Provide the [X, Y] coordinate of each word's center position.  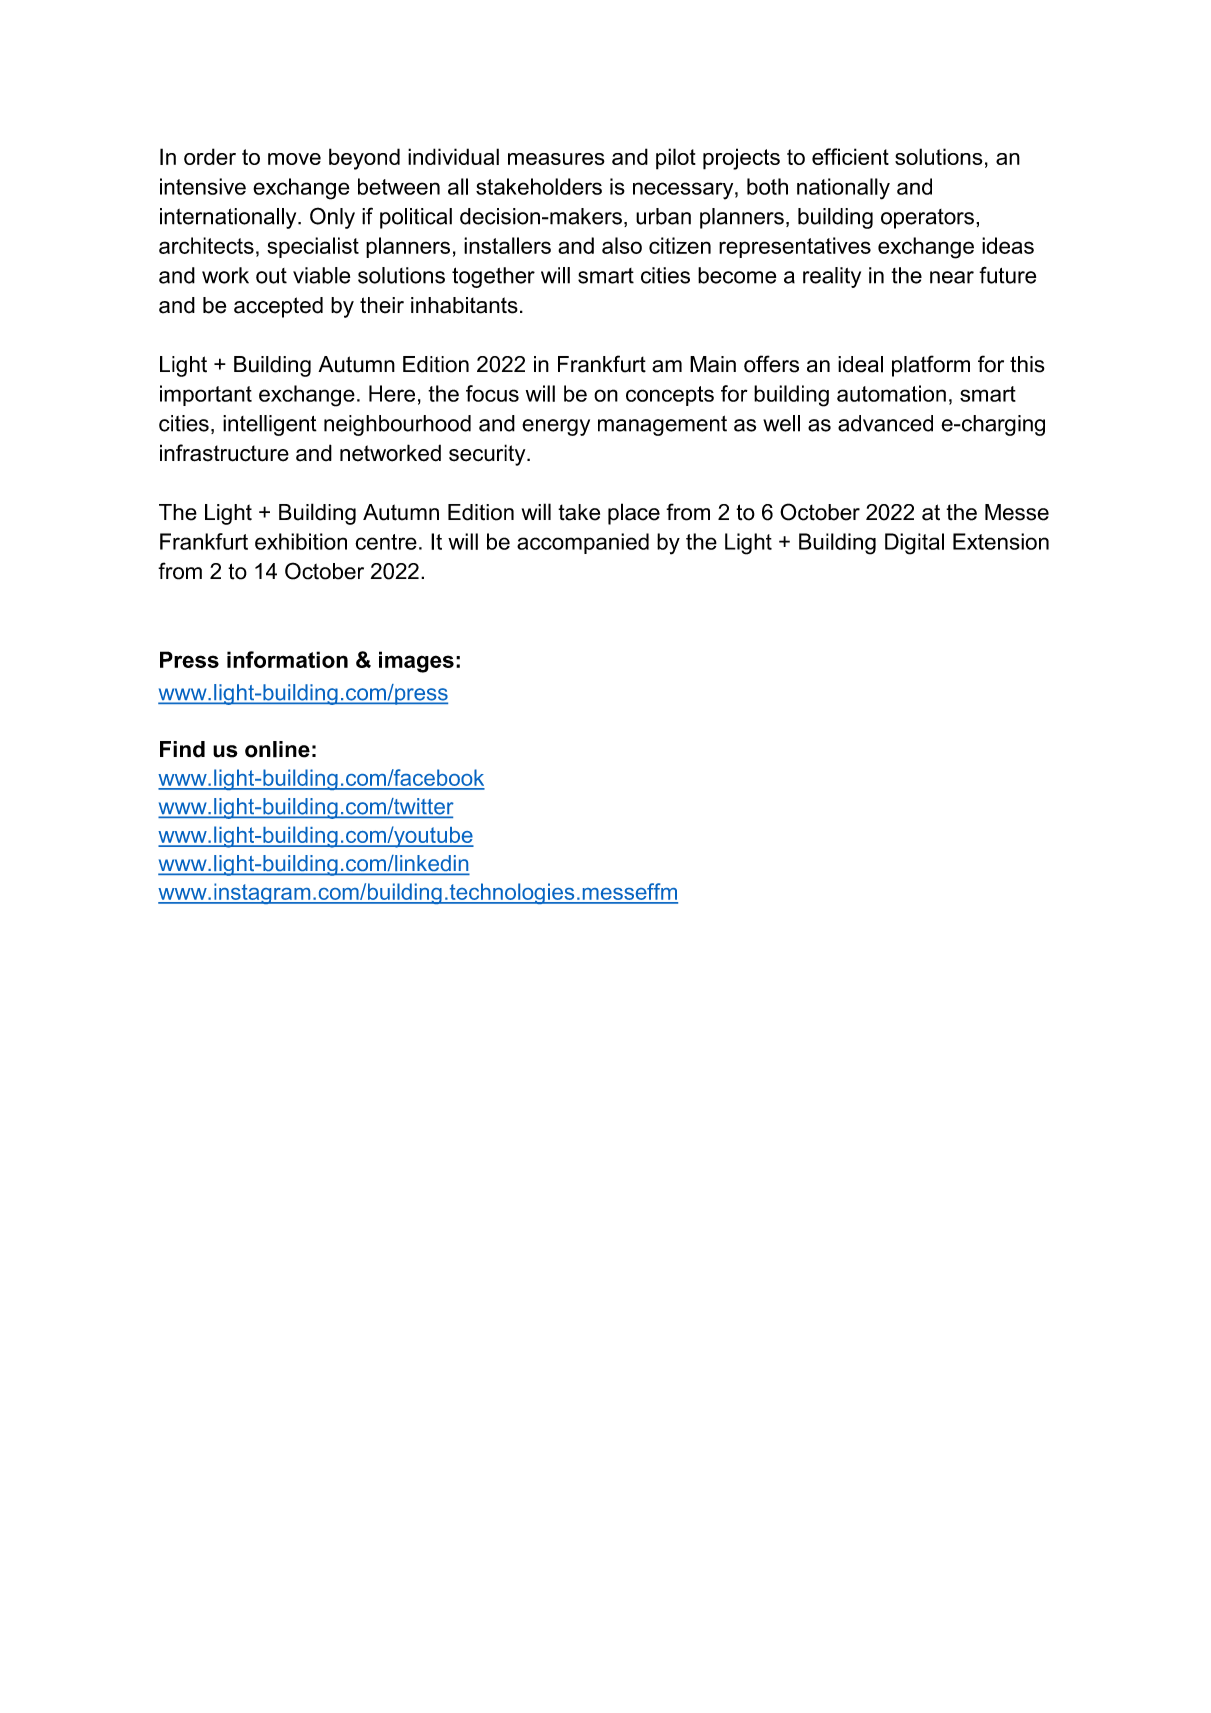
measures [556, 159]
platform [931, 366]
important [206, 395]
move [294, 159]
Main [713, 364]
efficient [850, 156]
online [277, 749]
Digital [914, 544]
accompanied [583, 543]
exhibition [301, 541]
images [416, 662]
